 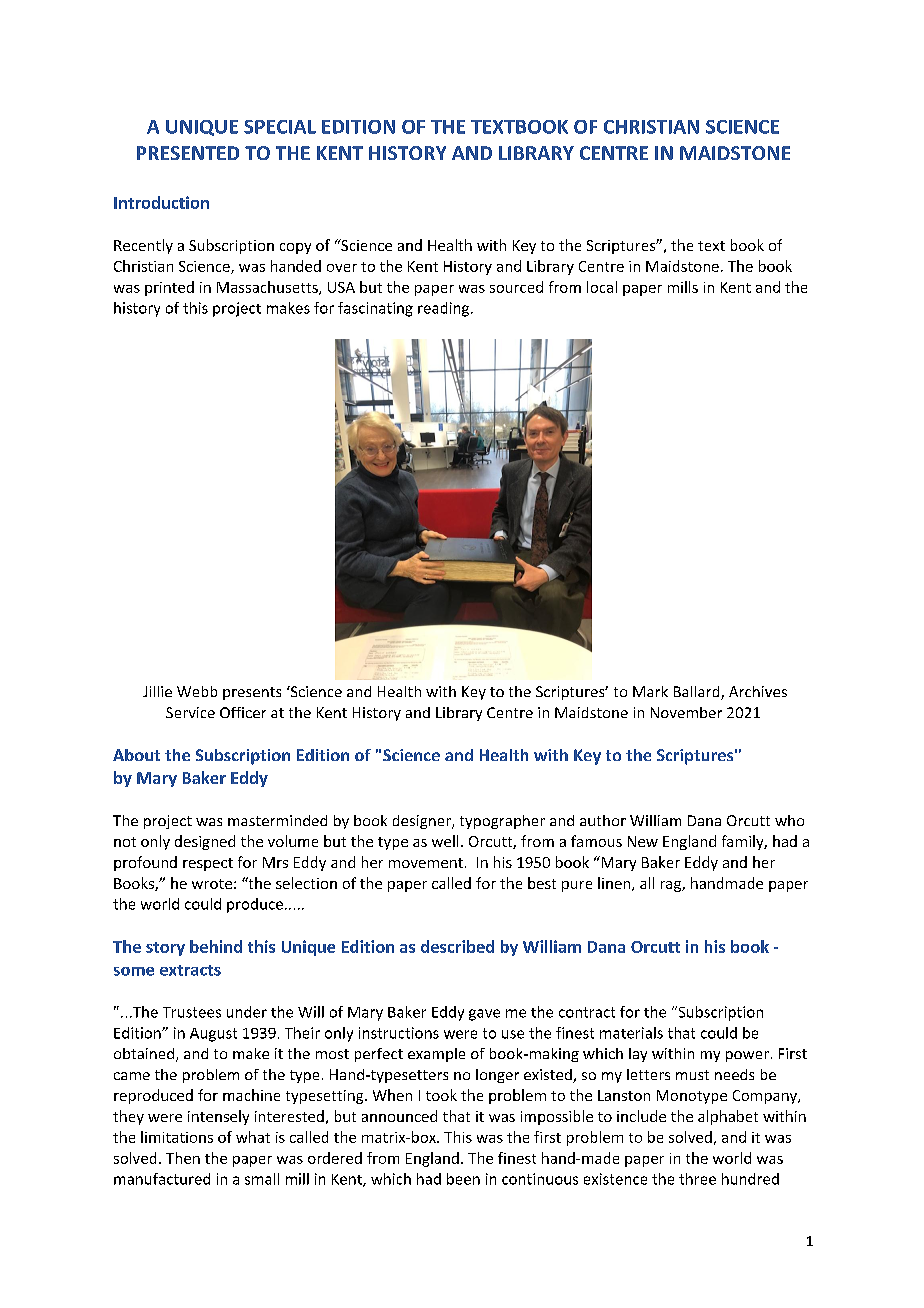 What do you see at coordinates (698, 693) in the screenshot?
I see `Ballard` at bounding box center [698, 693].
